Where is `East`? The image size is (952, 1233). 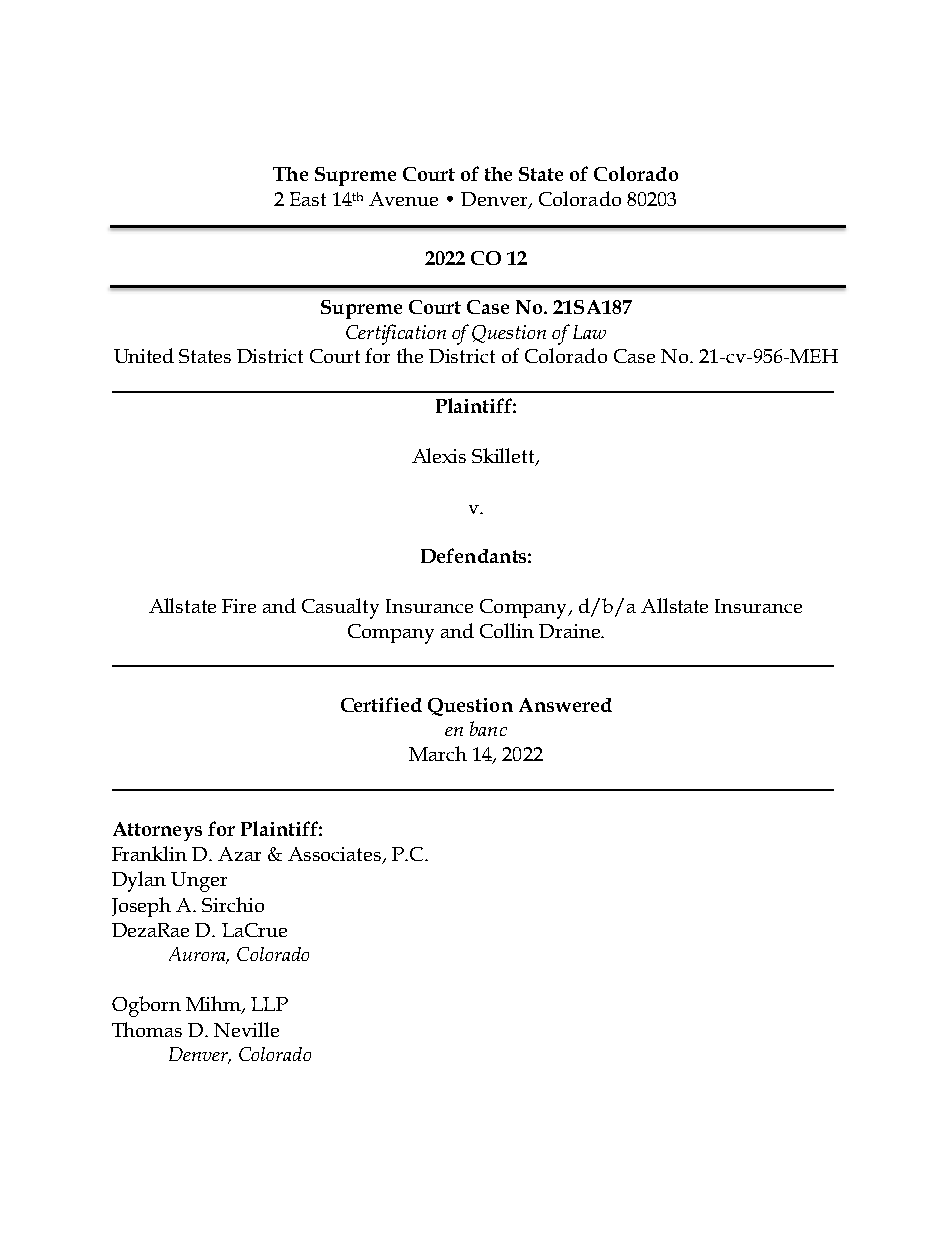
East is located at coordinates (308, 199).
